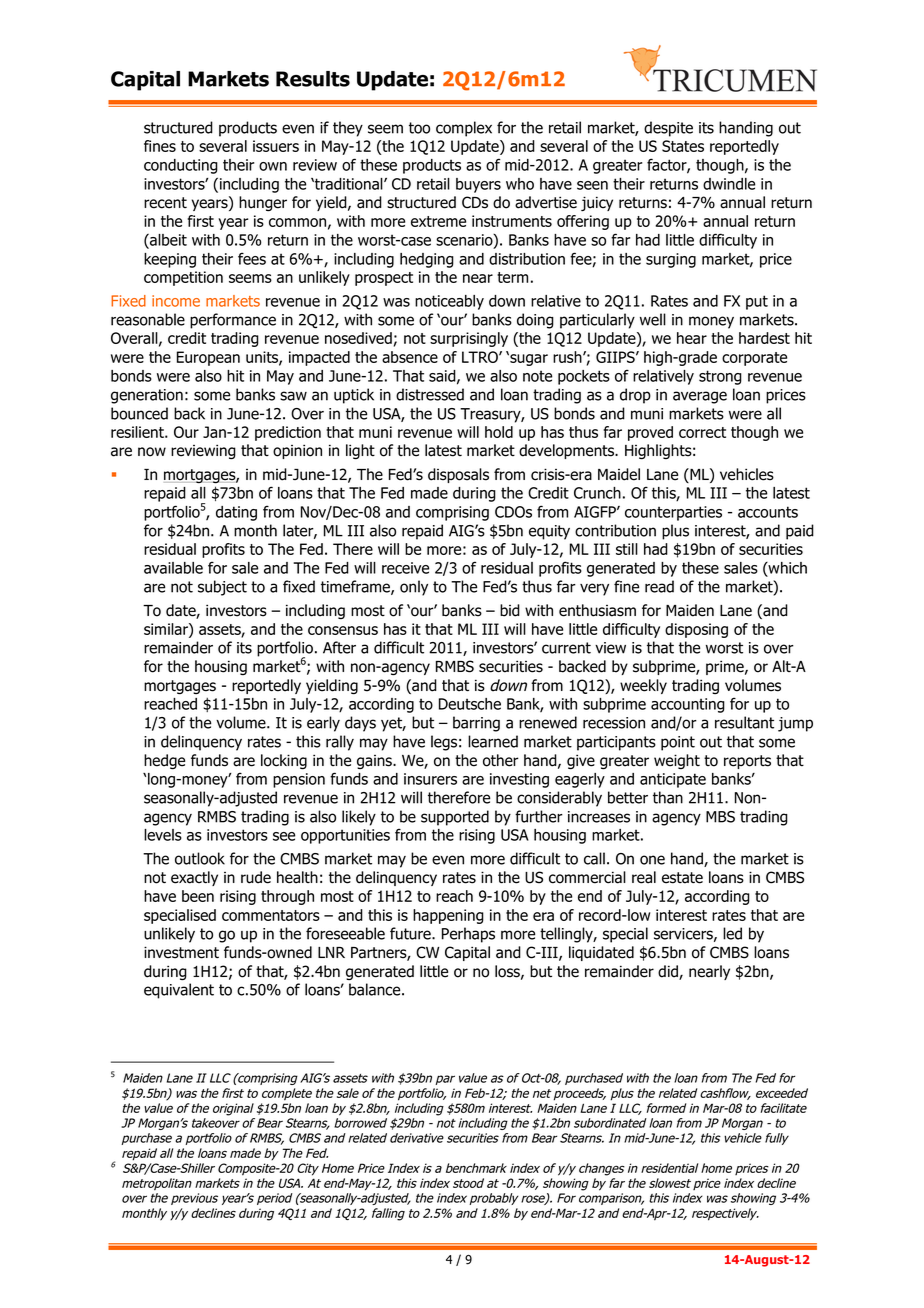 The width and height of the document is (924, 1308). Describe the element at coordinates (468, 935) in the document. I see `Perhaps` at that location.
